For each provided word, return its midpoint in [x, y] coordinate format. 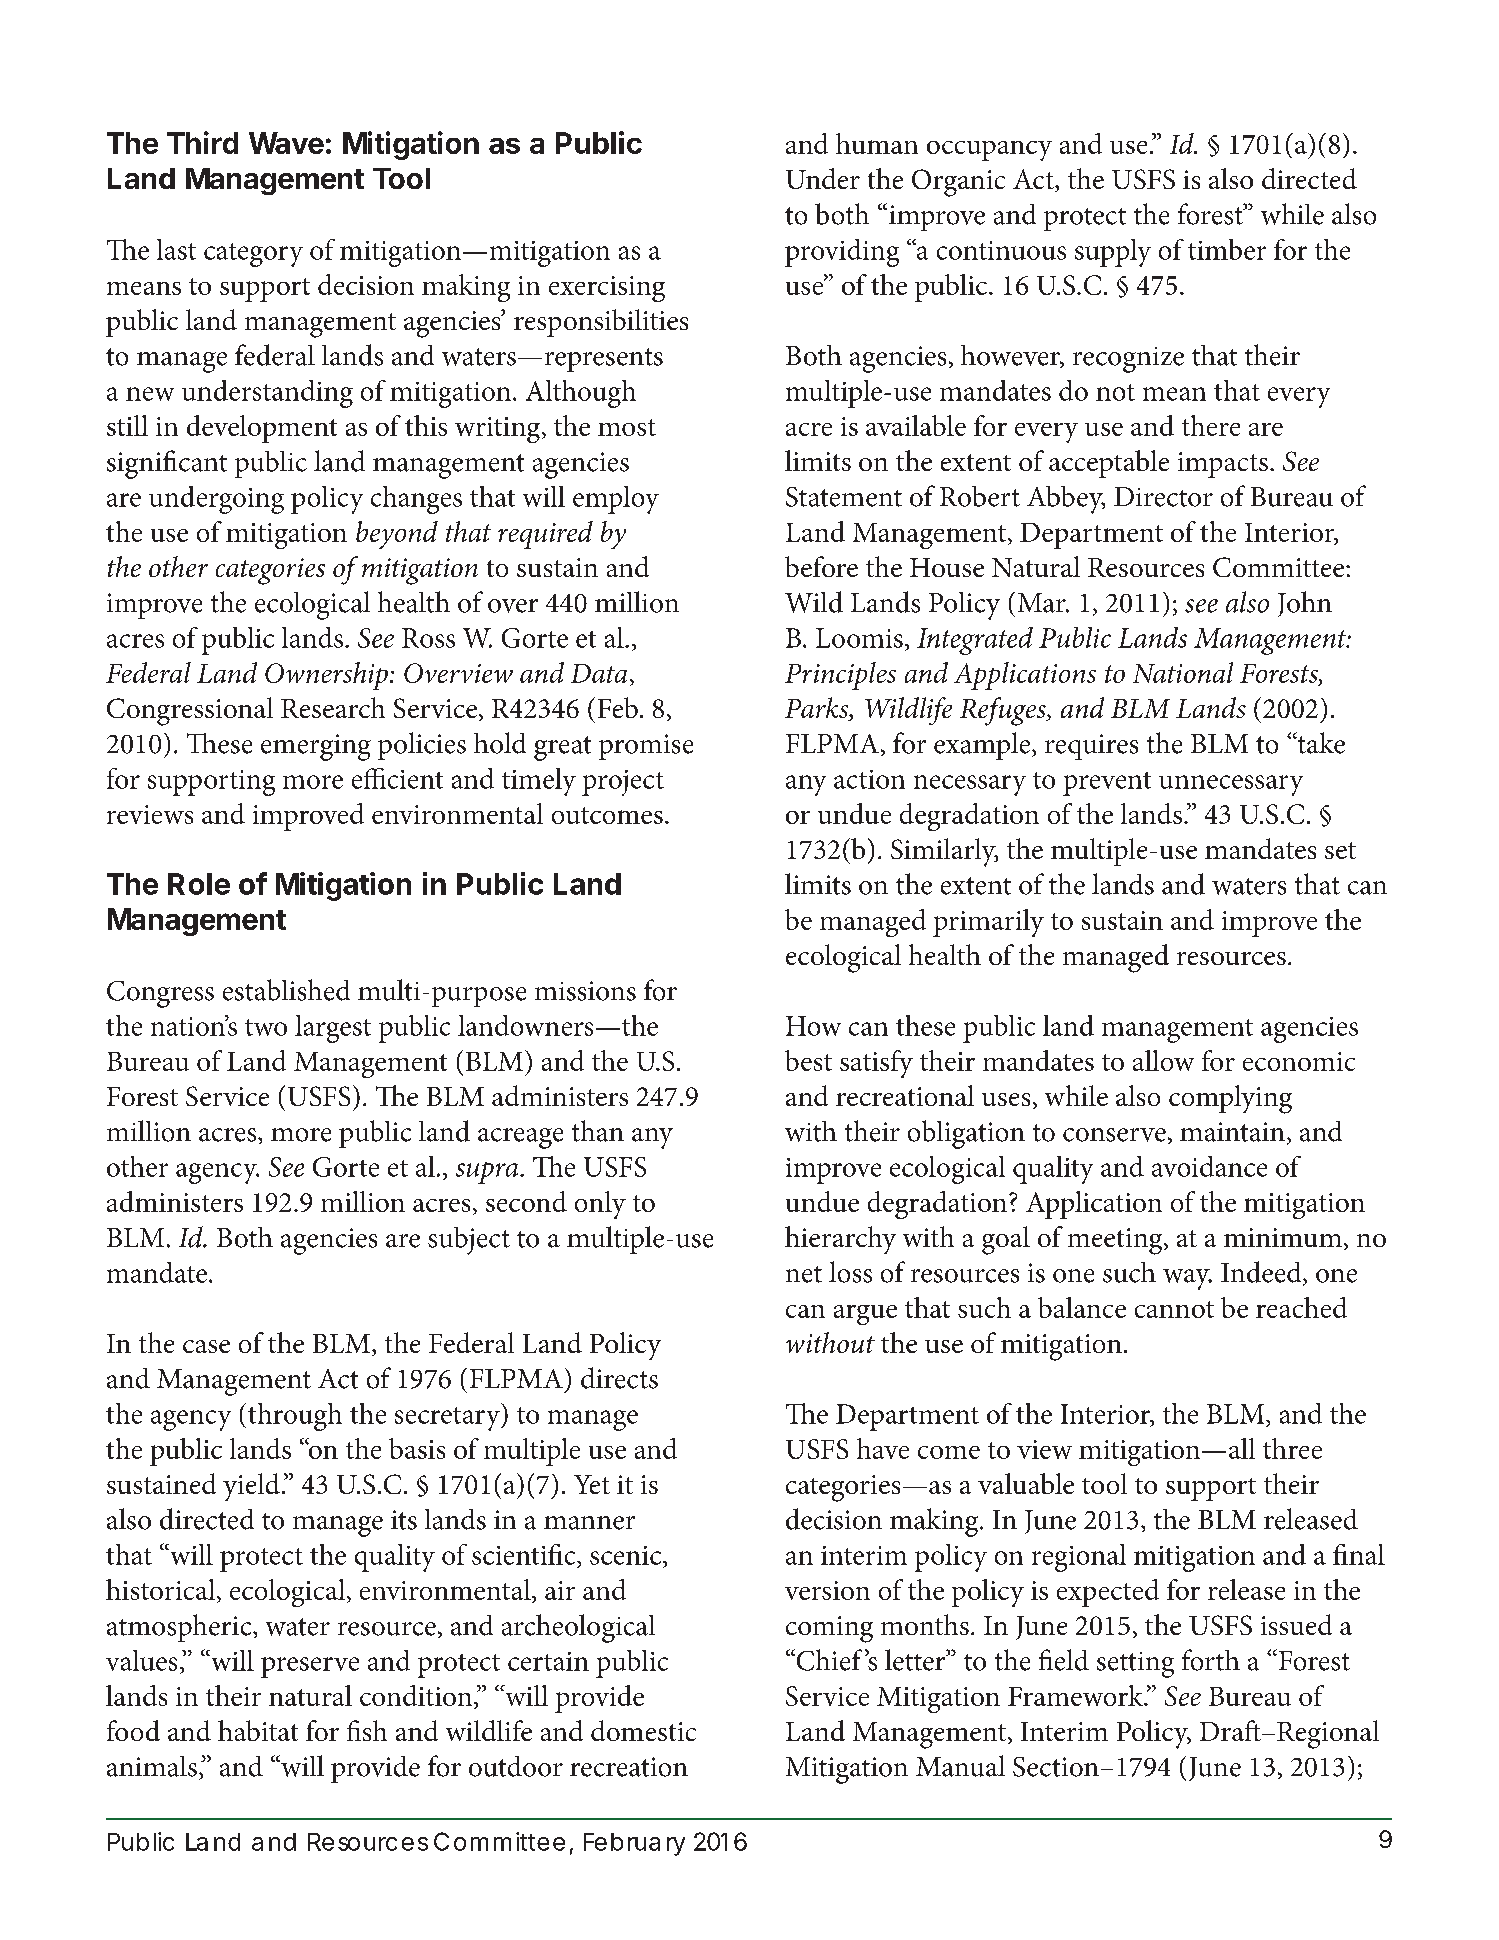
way [1187, 1279]
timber [1227, 249]
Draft [1230, 1730]
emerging [316, 747]
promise [646, 747]
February [634, 1844]
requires [1091, 747]
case [206, 1346]
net [804, 1274]
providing [842, 253]
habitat [258, 1730]
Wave [286, 143]
